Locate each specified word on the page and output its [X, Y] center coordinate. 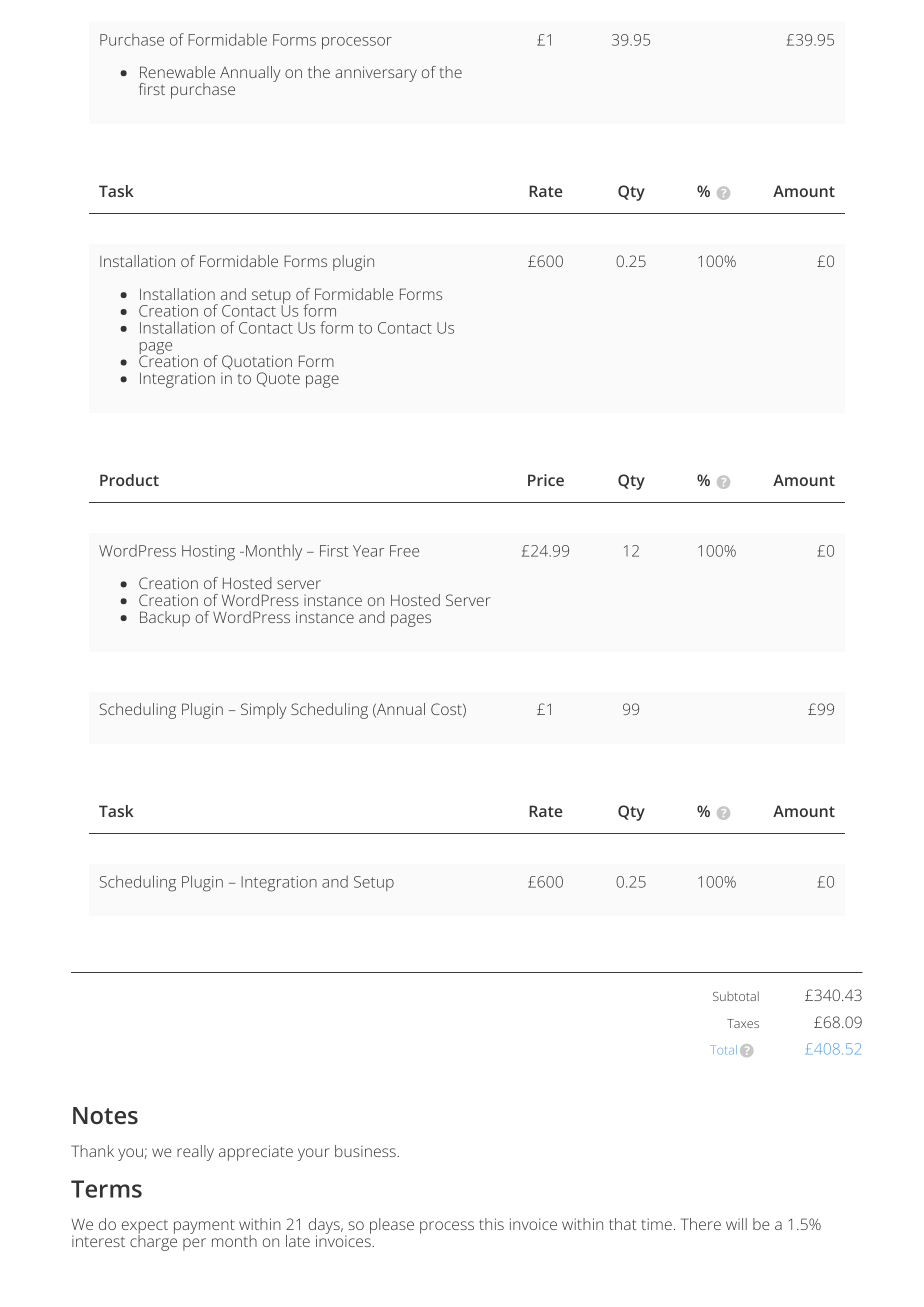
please [392, 1226]
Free [404, 551]
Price [546, 480]
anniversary [376, 74]
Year [368, 551]
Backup [165, 619]
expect [145, 1228]
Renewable [177, 72]
